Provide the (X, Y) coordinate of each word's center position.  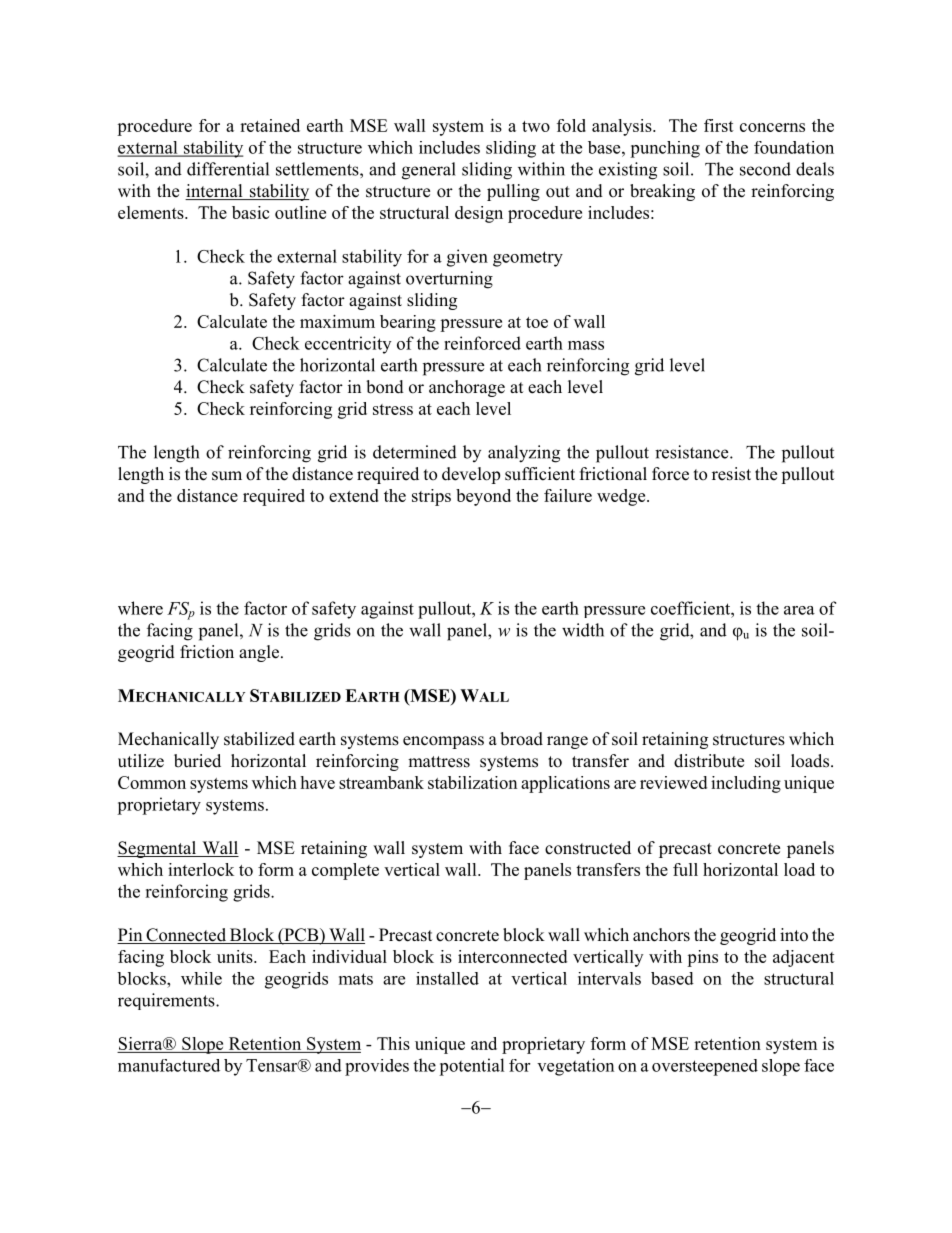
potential (472, 1067)
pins (702, 958)
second (765, 169)
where (140, 608)
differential (228, 169)
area (799, 610)
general (429, 171)
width (583, 630)
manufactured (169, 1065)
